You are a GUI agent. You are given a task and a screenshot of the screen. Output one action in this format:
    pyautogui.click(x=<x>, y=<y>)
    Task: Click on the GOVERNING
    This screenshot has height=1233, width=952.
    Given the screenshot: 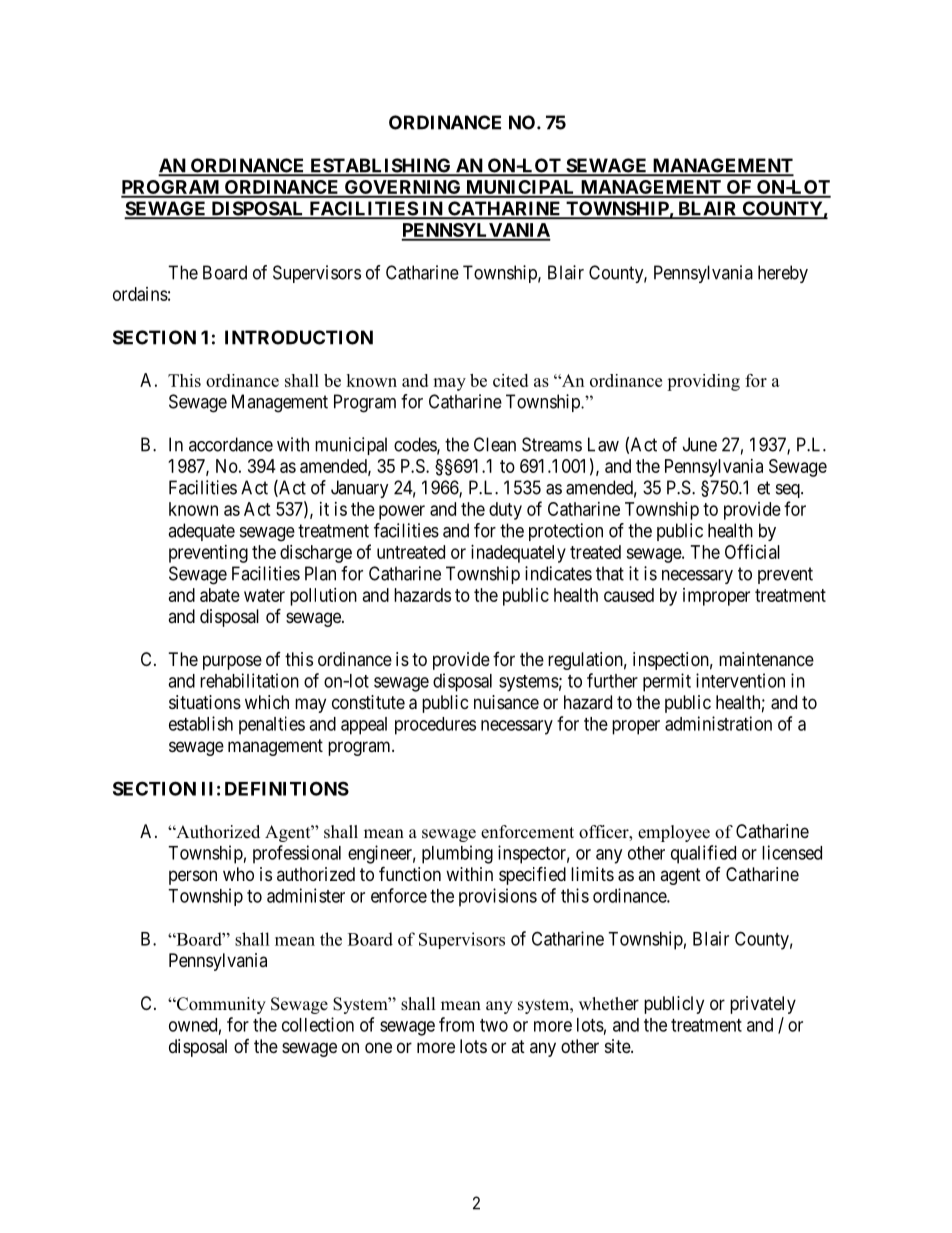 What is the action you would take?
    pyautogui.click(x=402, y=188)
